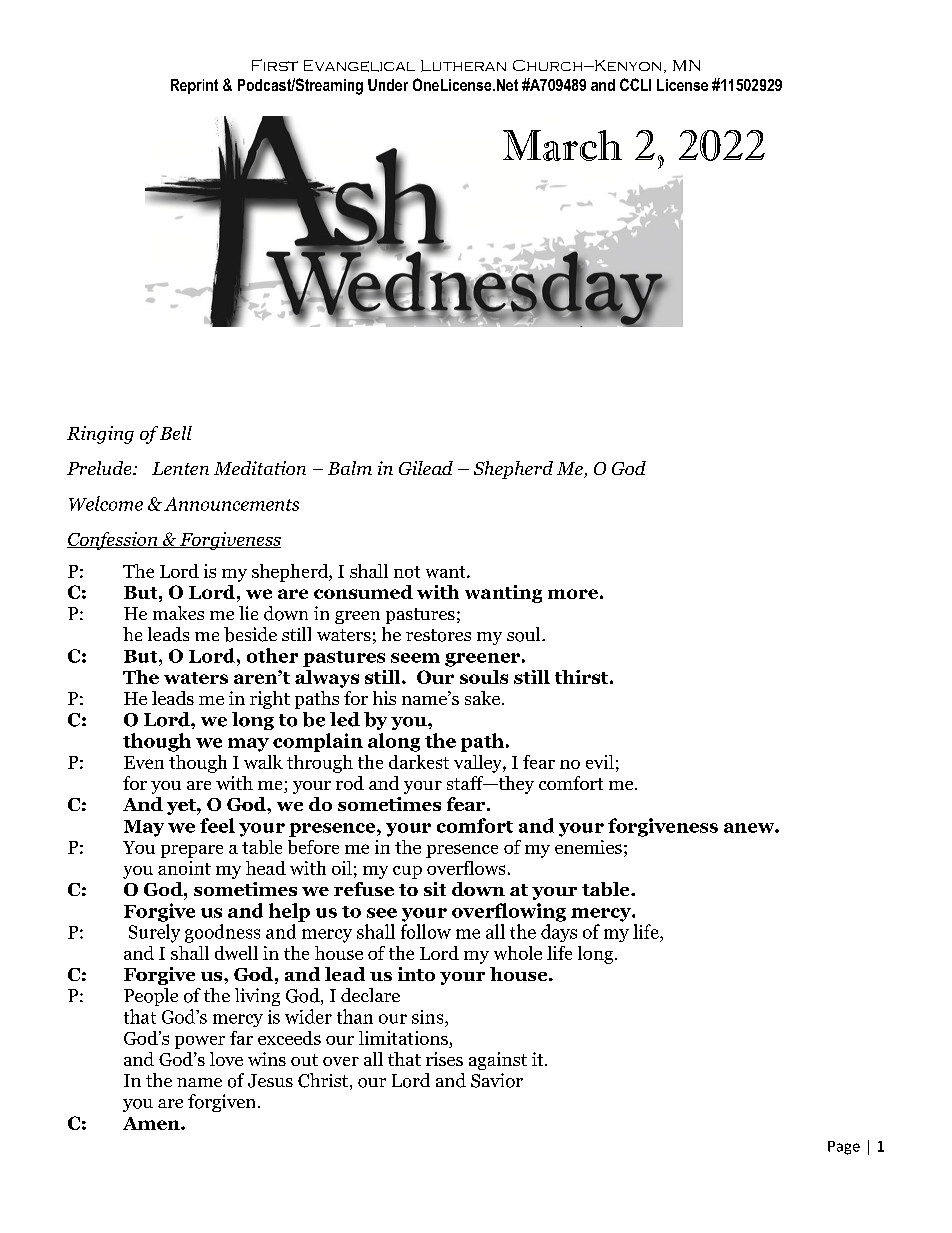 This page has height=1233, width=952. What do you see at coordinates (194, 86) in the page?
I see `Reprint` at bounding box center [194, 86].
